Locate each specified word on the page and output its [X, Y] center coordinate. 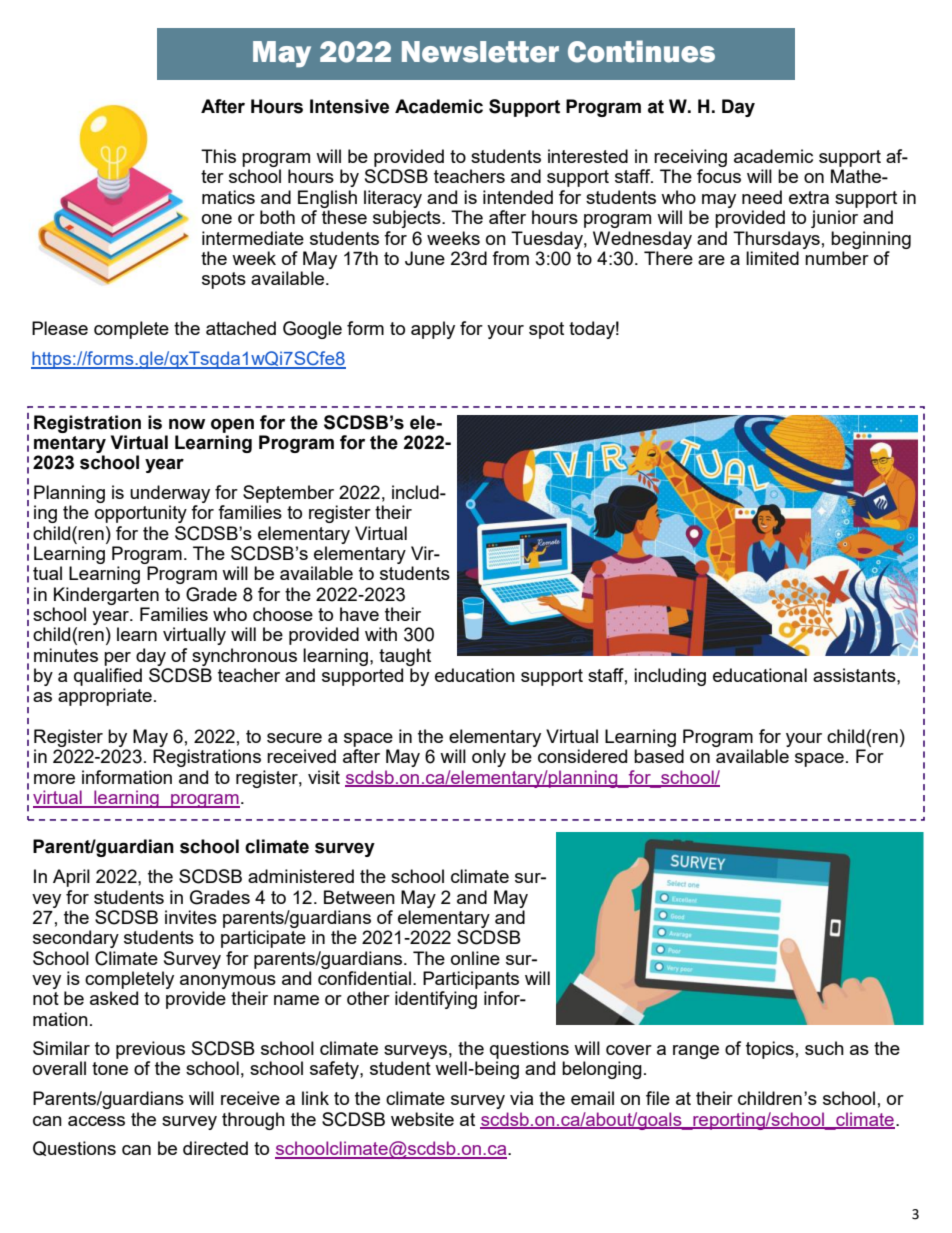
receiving [690, 159]
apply [433, 330]
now [187, 424]
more [54, 779]
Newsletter [480, 52]
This [218, 156]
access [96, 1121]
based [659, 756]
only [489, 758]
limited [772, 258]
